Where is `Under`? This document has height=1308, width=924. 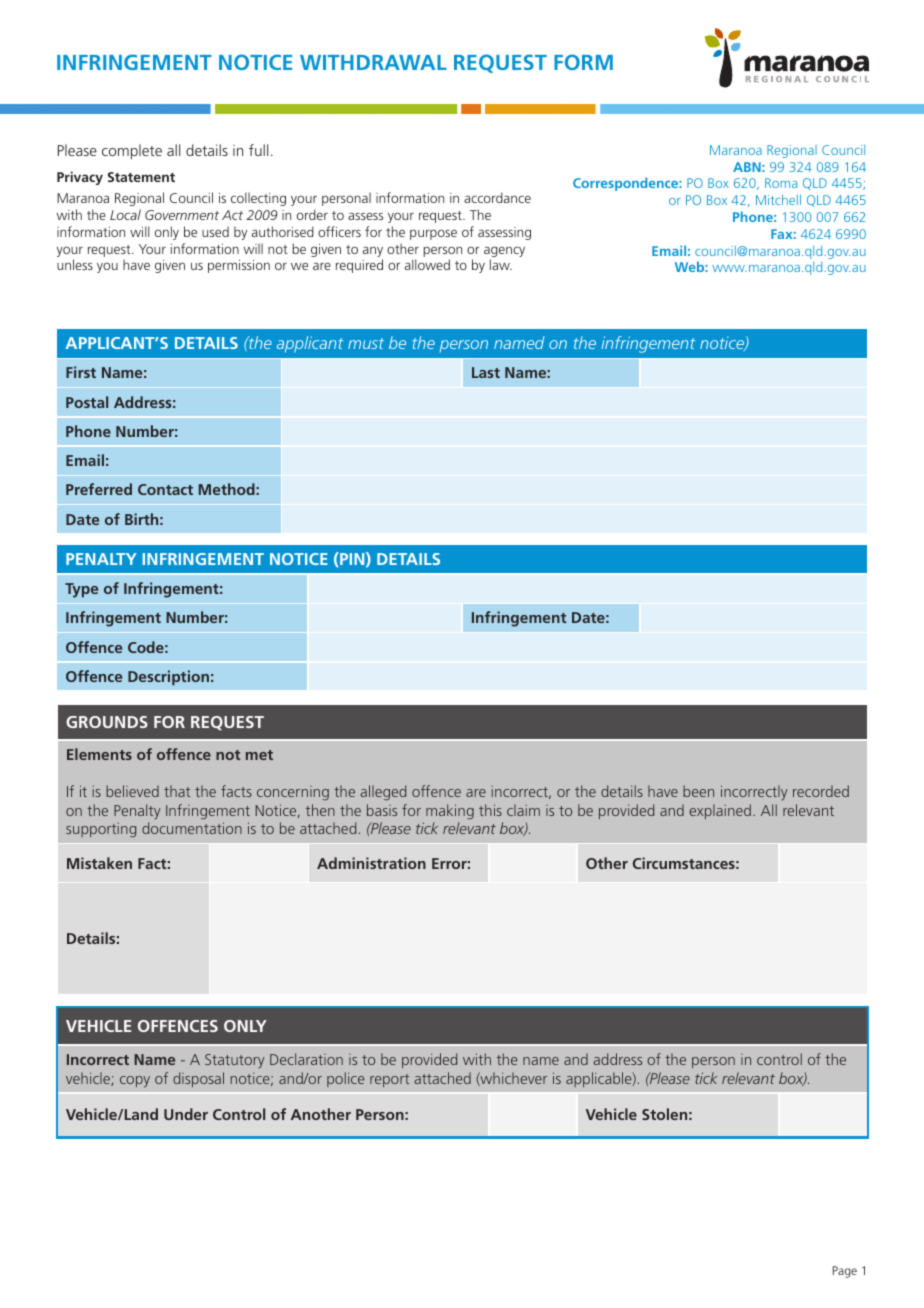 Under is located at coordinates (186, 1114).
